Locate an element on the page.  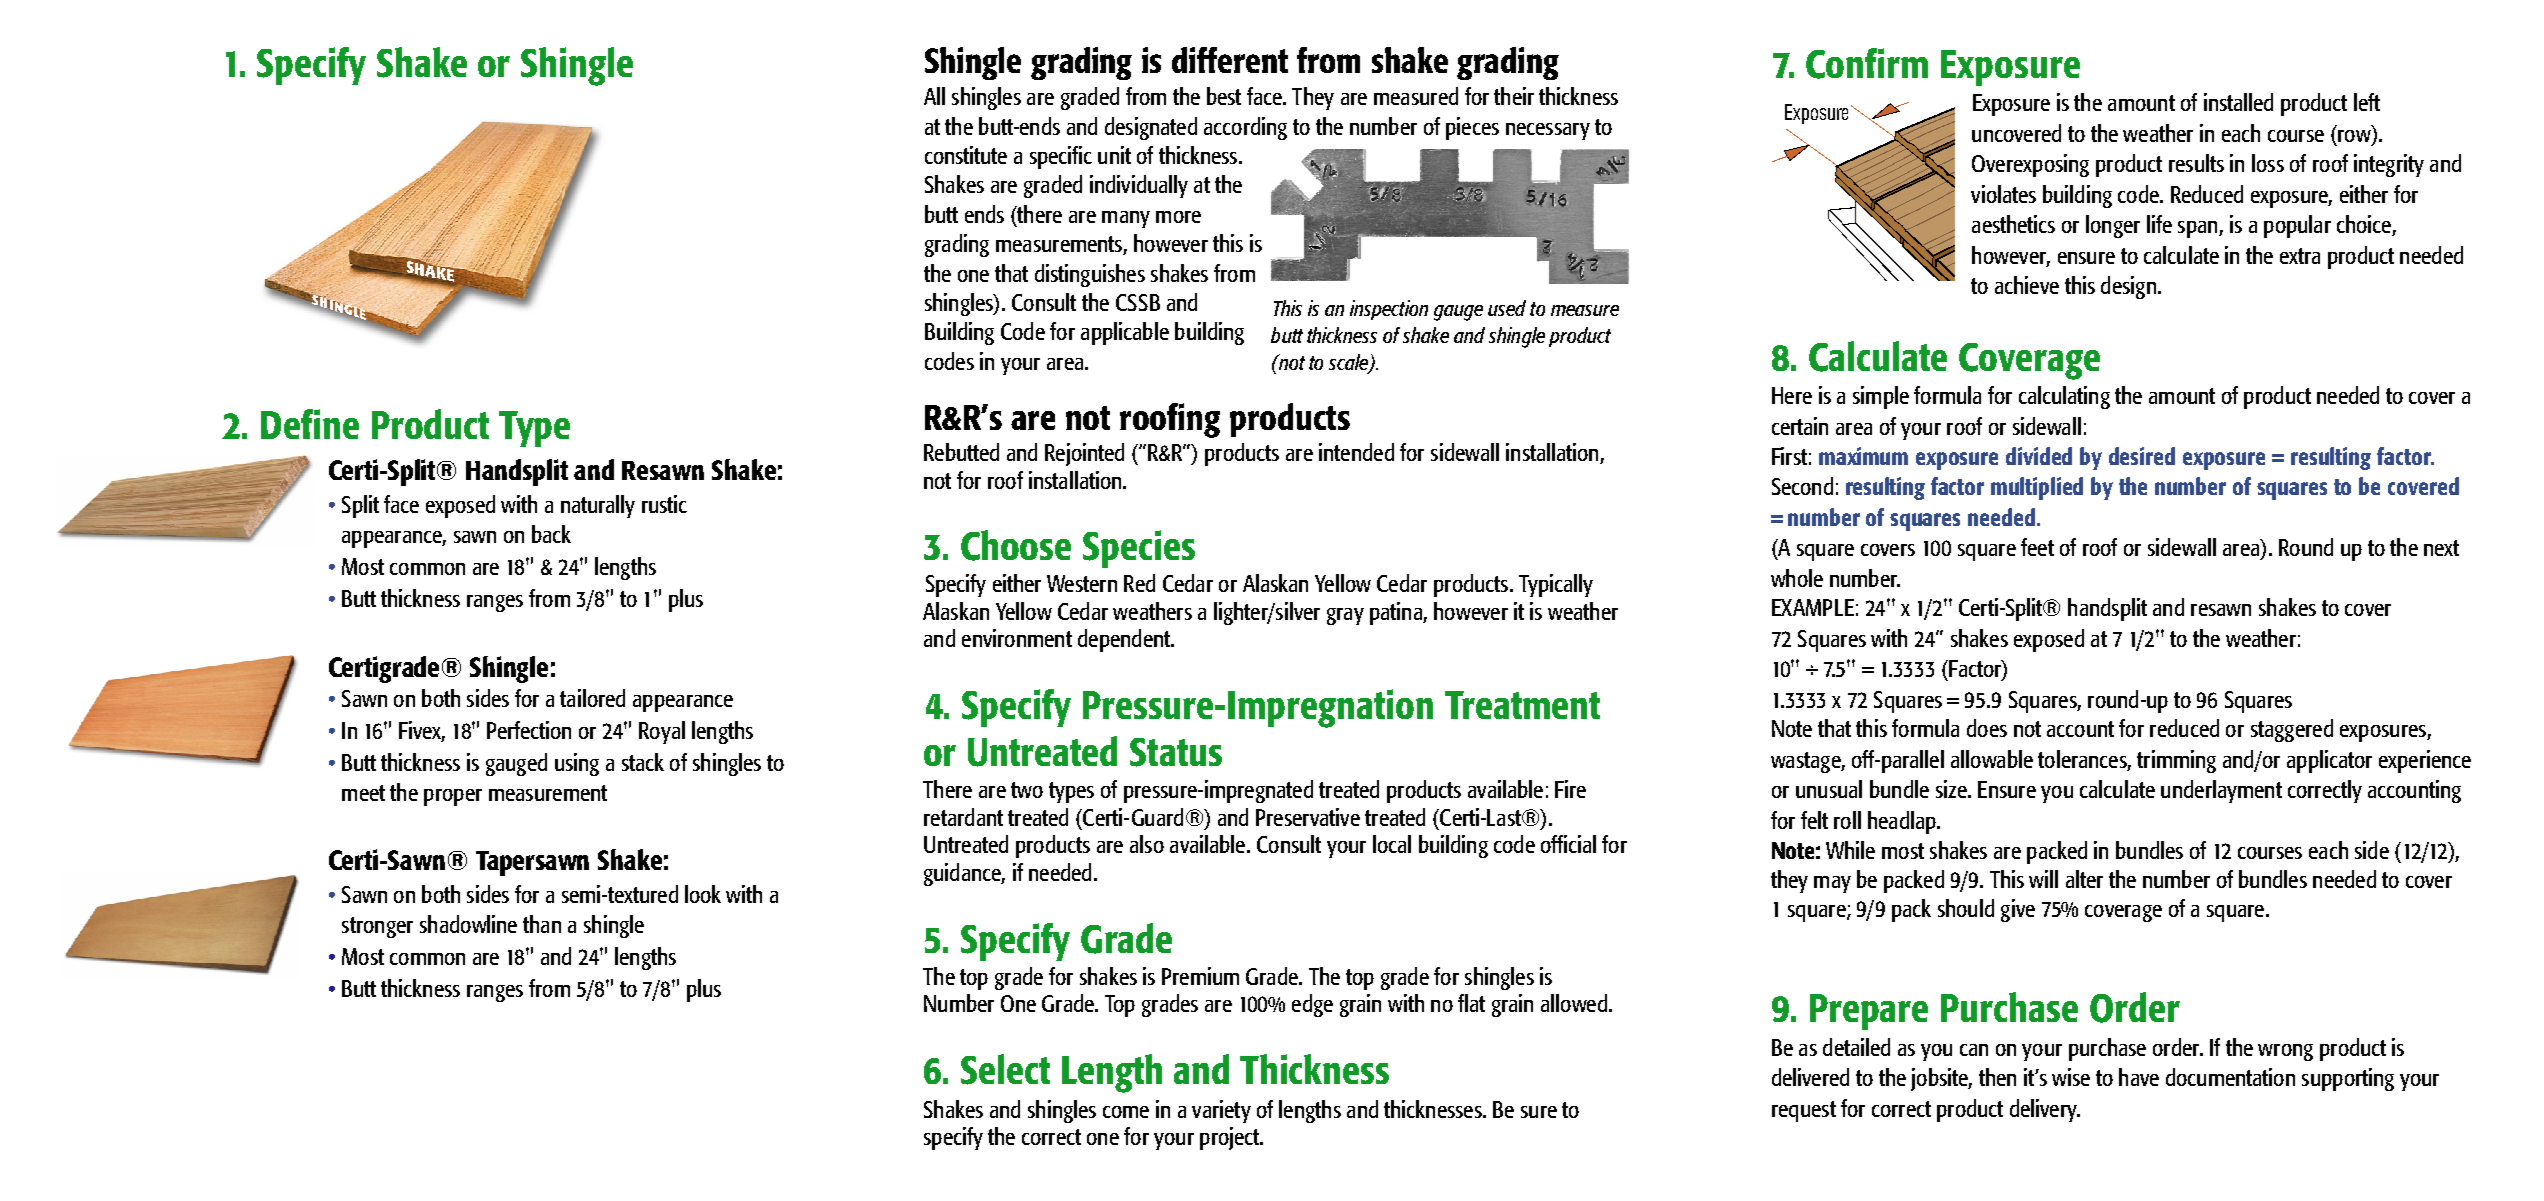
patina is located at coordinates (1397, 613).
